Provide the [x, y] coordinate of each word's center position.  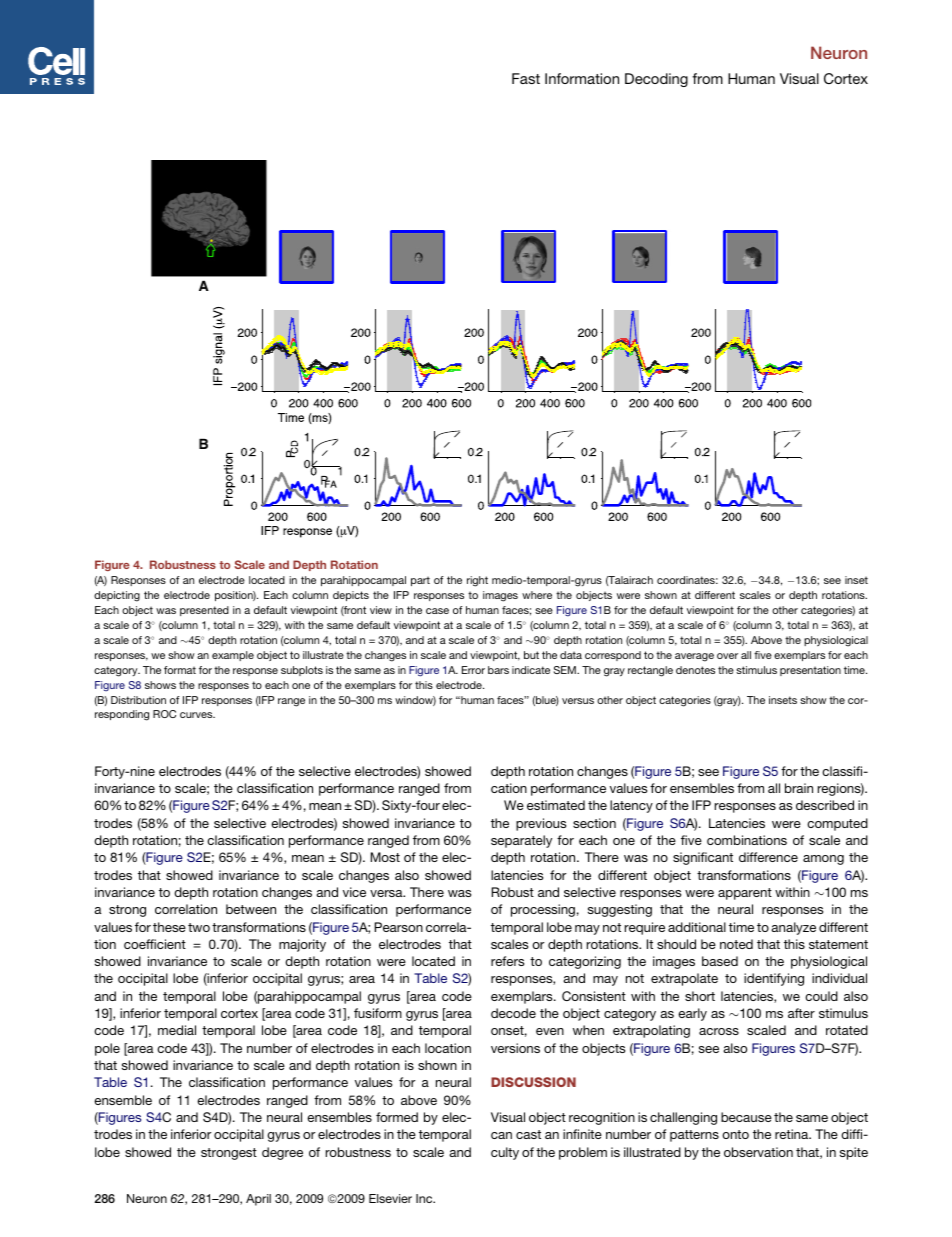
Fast [526, 78]
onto [735, 1134]
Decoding [656, 80]
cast [528, 1134]
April [258, 1200]
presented [204, 611]
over [727, 656]
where [537, 595]
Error [473, 670]
